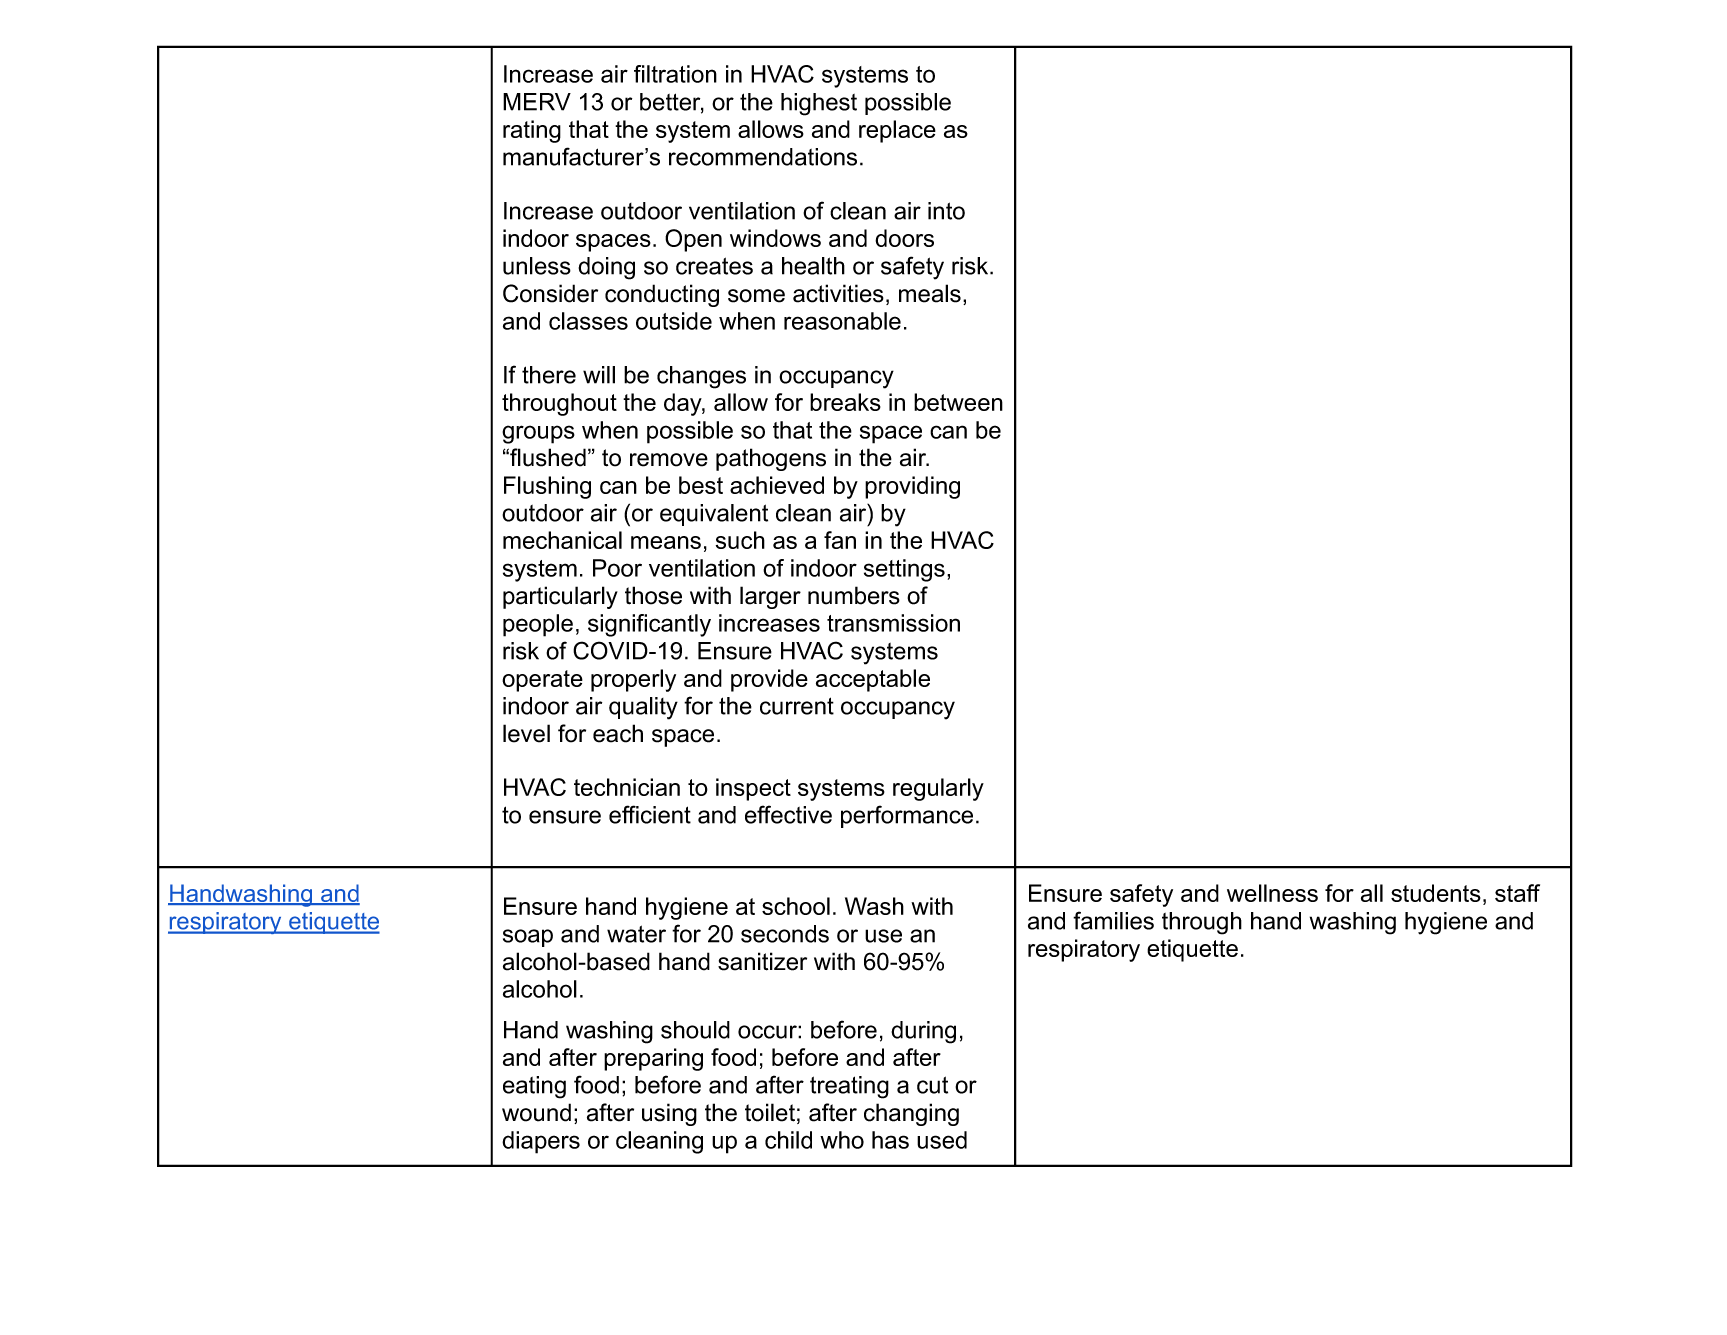 This image has width=1727, height=1335. Describe the element at coordinates (1436, 893) in the image. I see `students` at that location.
